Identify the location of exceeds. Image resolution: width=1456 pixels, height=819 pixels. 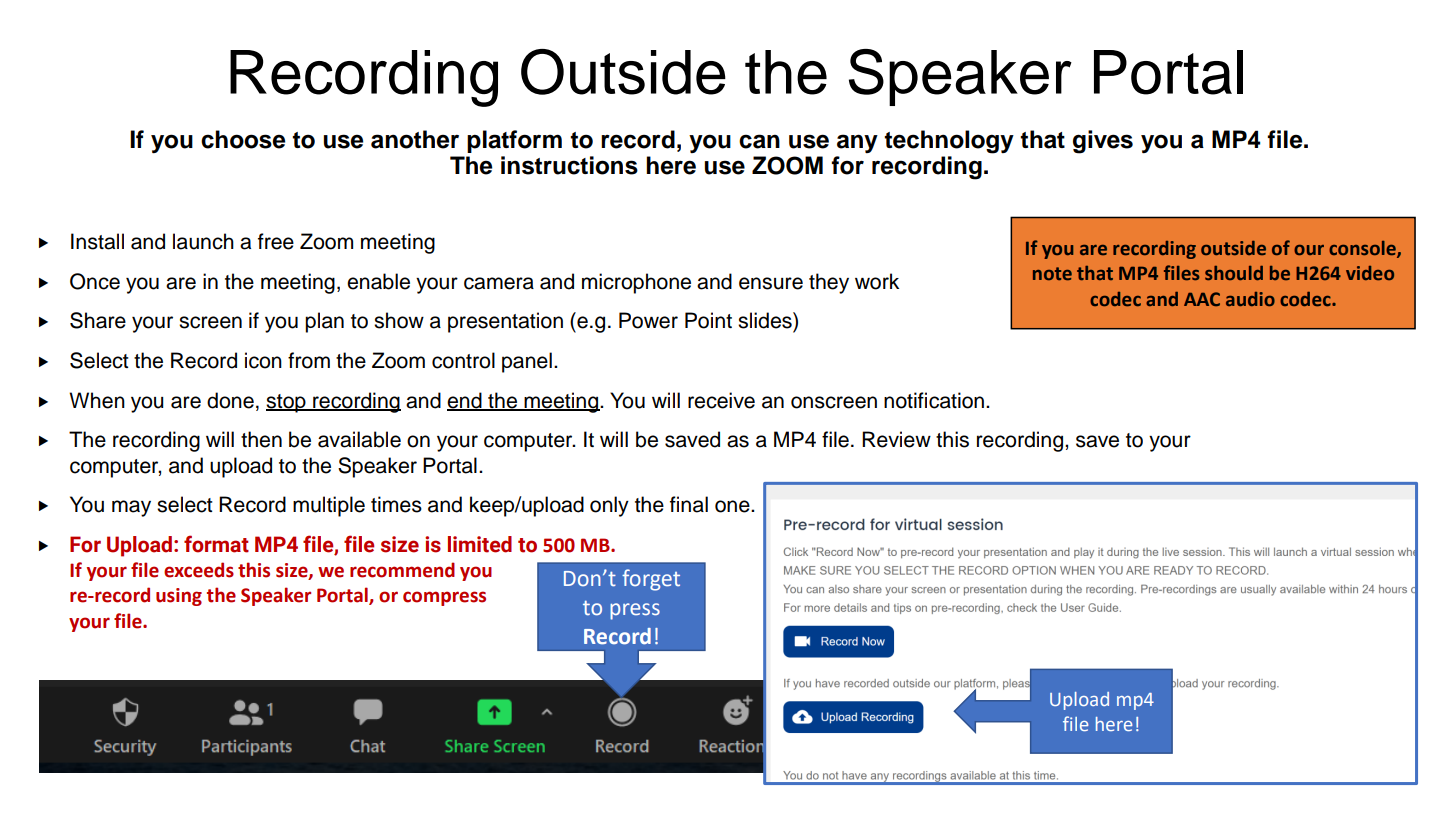
(199, 570).
